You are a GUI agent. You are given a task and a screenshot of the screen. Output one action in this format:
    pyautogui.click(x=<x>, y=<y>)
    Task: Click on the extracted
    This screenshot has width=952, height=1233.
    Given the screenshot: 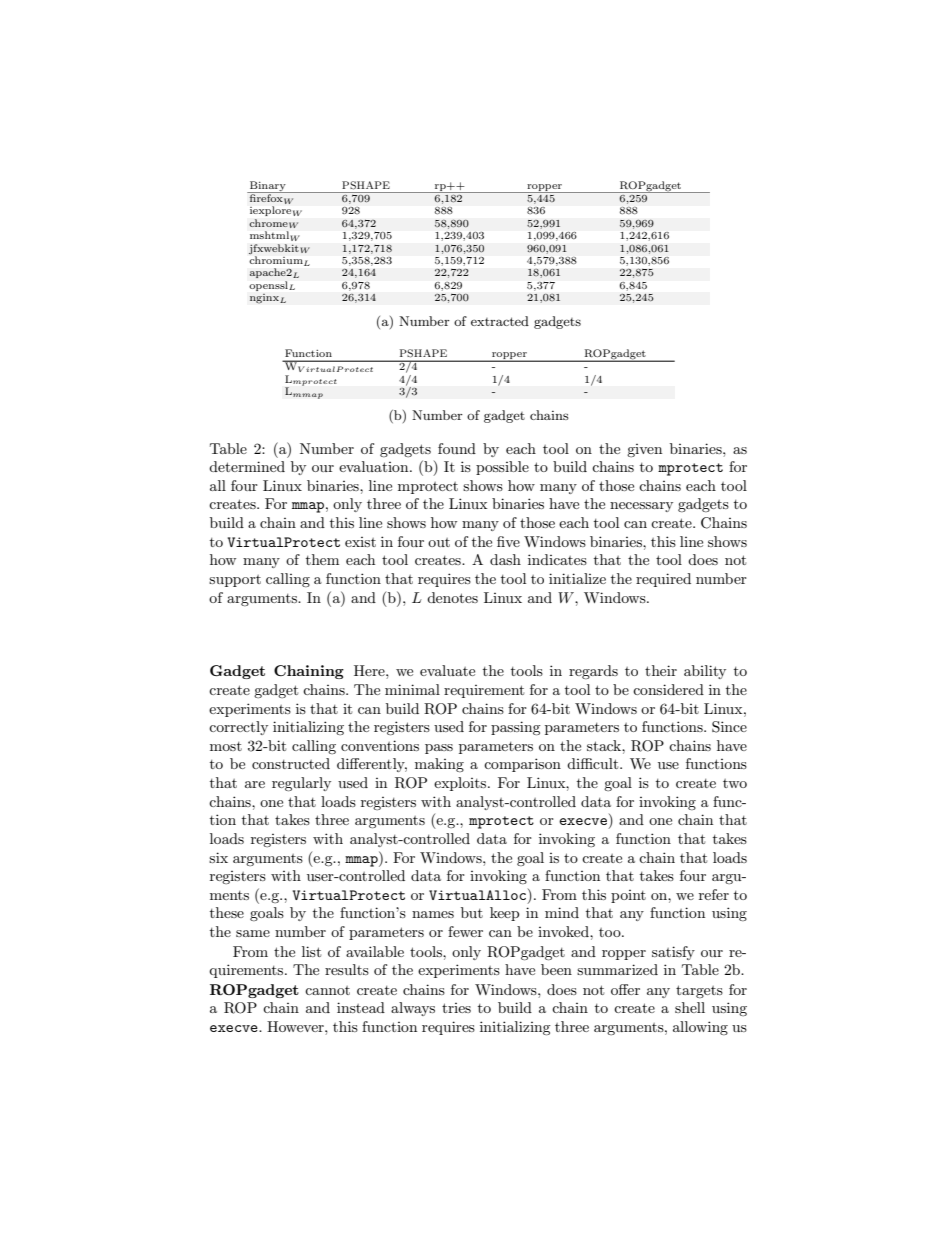 What is the action you would take?
    pyautogui.click(x=500, y=321)
